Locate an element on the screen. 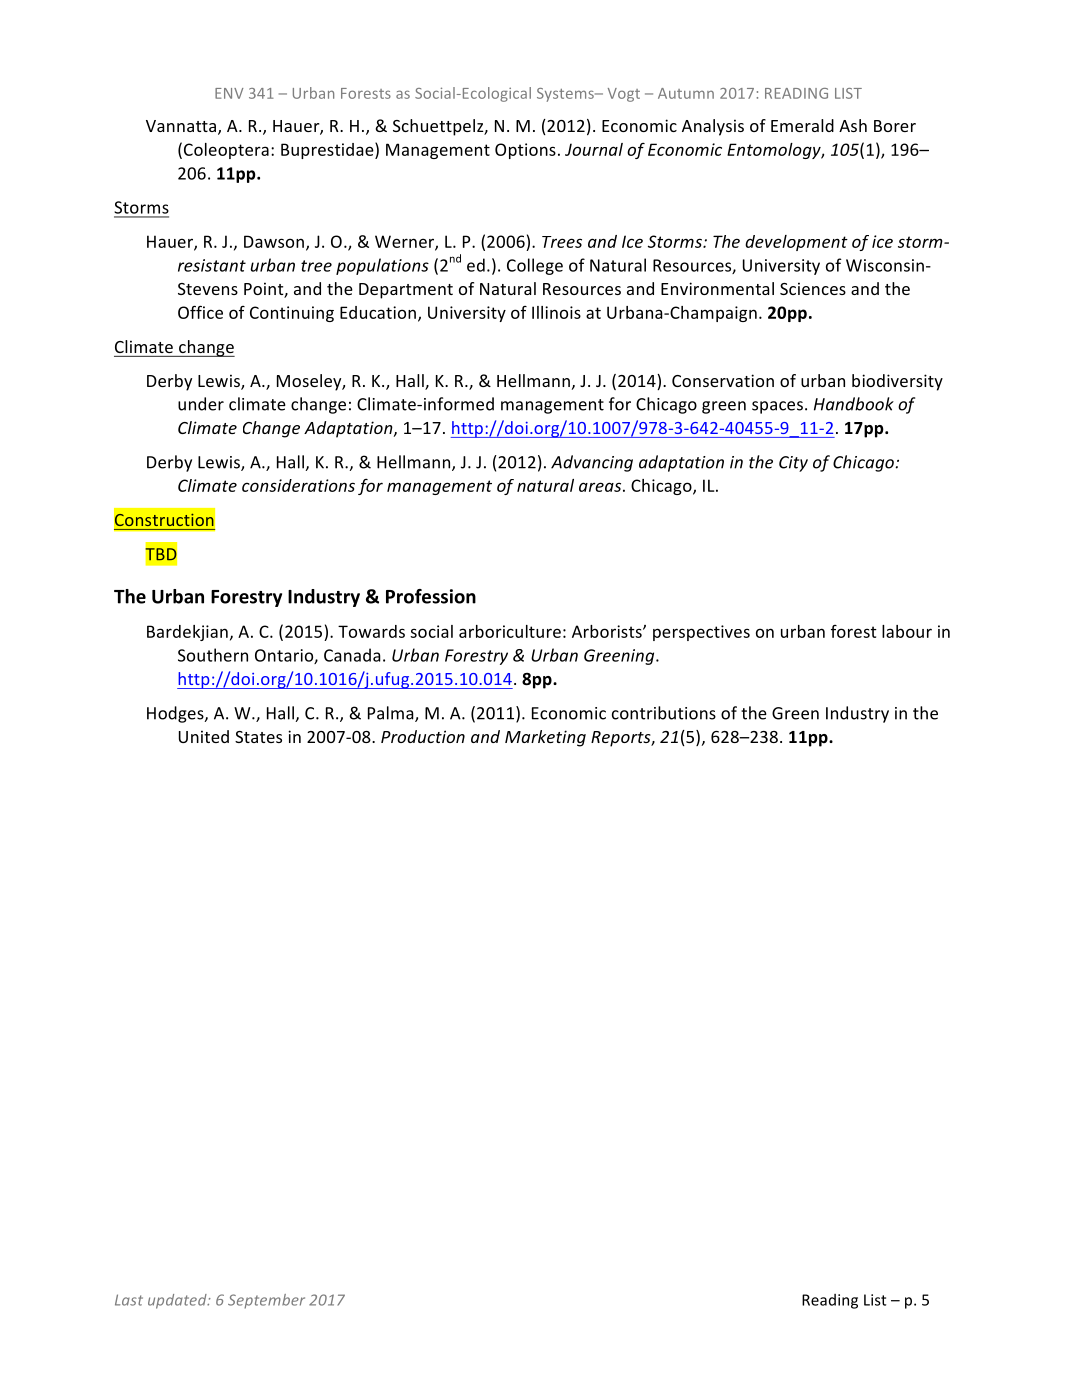  United is located at coordinates (204, 736).
